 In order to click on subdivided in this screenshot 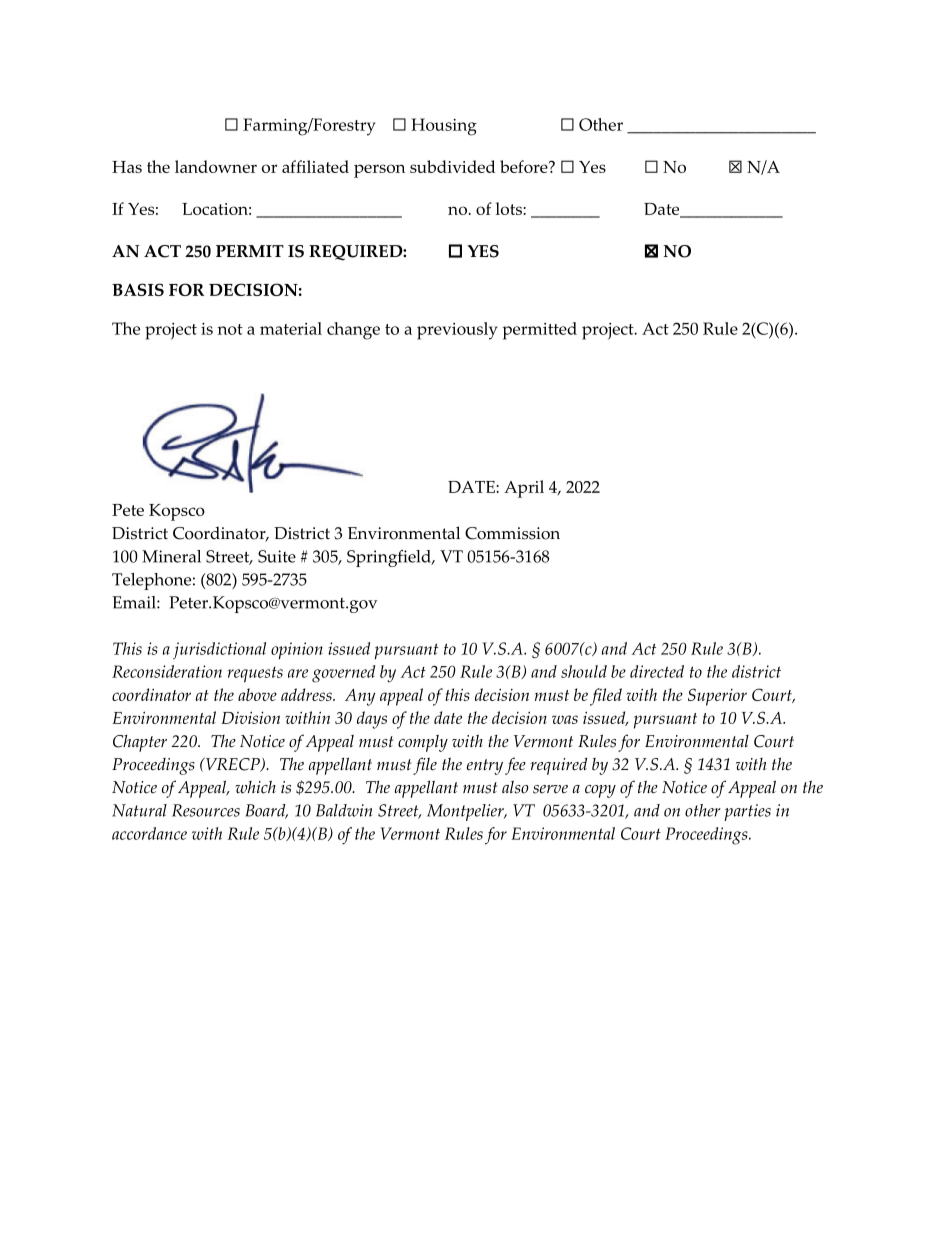, I will do `click(452, 166)`.
